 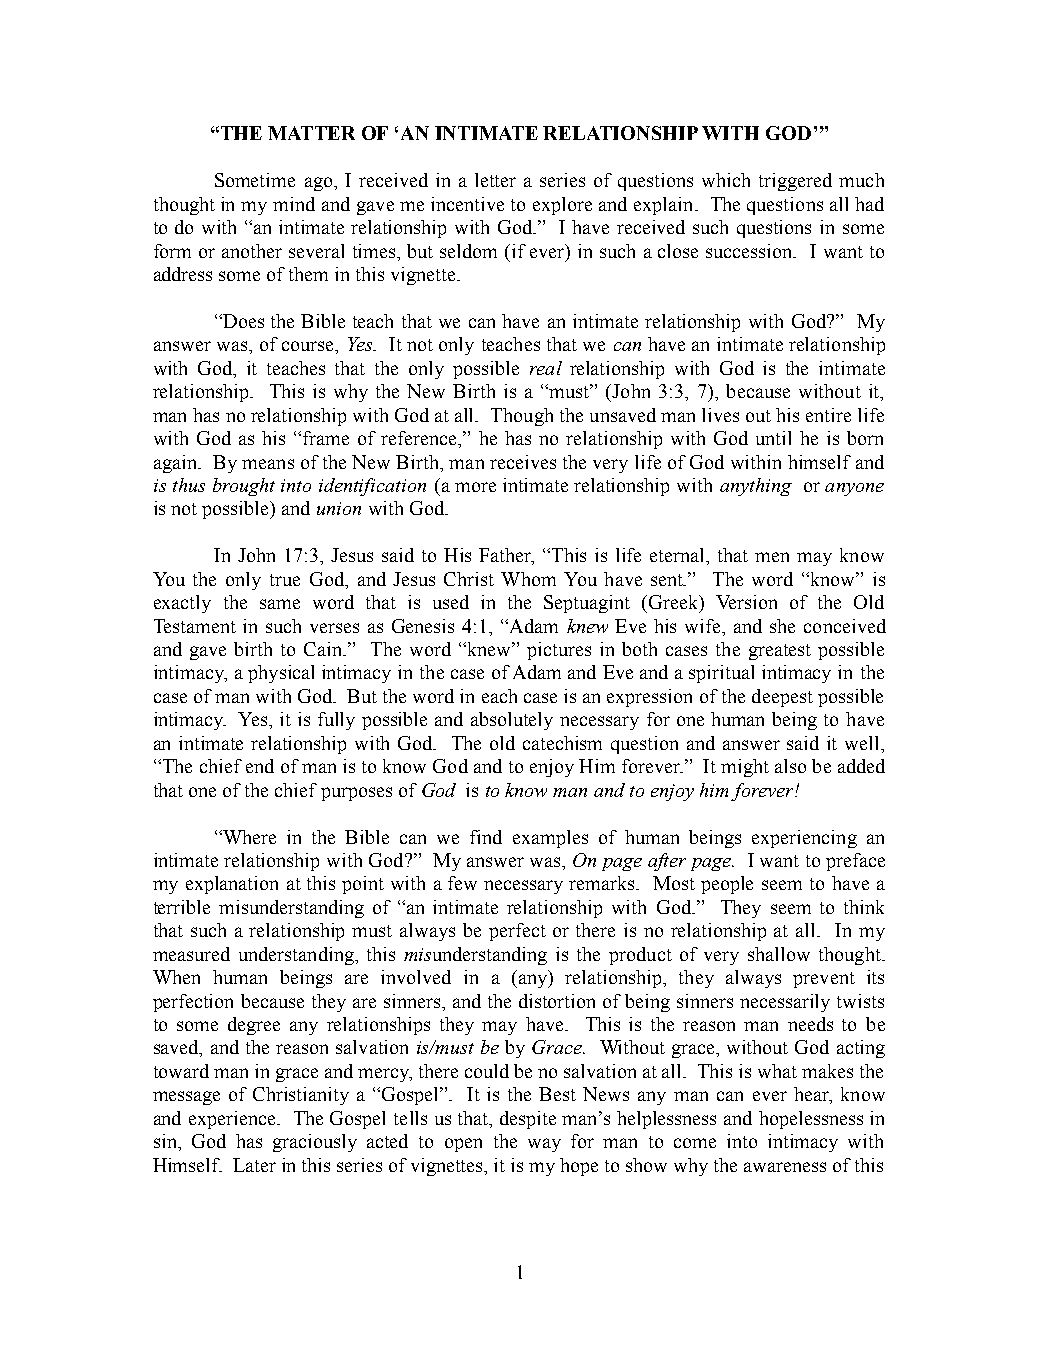 What do you see at coordinates (795, 182) in the screenshot?
I see `triggered` at bounding box center [795, 182].
